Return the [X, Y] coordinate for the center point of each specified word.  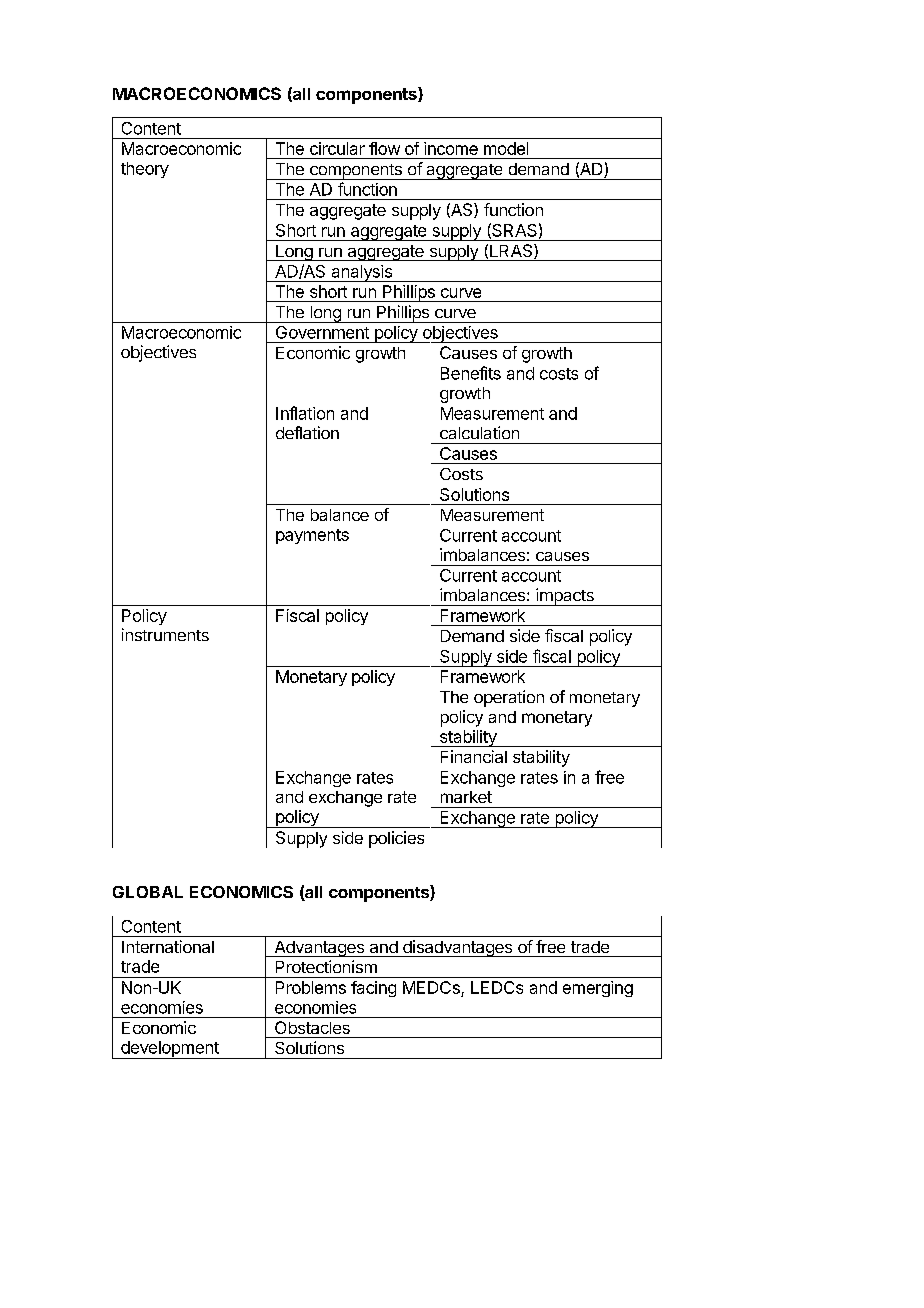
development [170, 1050]
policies [396, 839]
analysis [361, 273]
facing [373, 989]
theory [145, 170]
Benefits [471, 373]
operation [509, 698]
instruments [165, 634]
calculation [479, 432]
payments [312, 536]
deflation [307, 432]
